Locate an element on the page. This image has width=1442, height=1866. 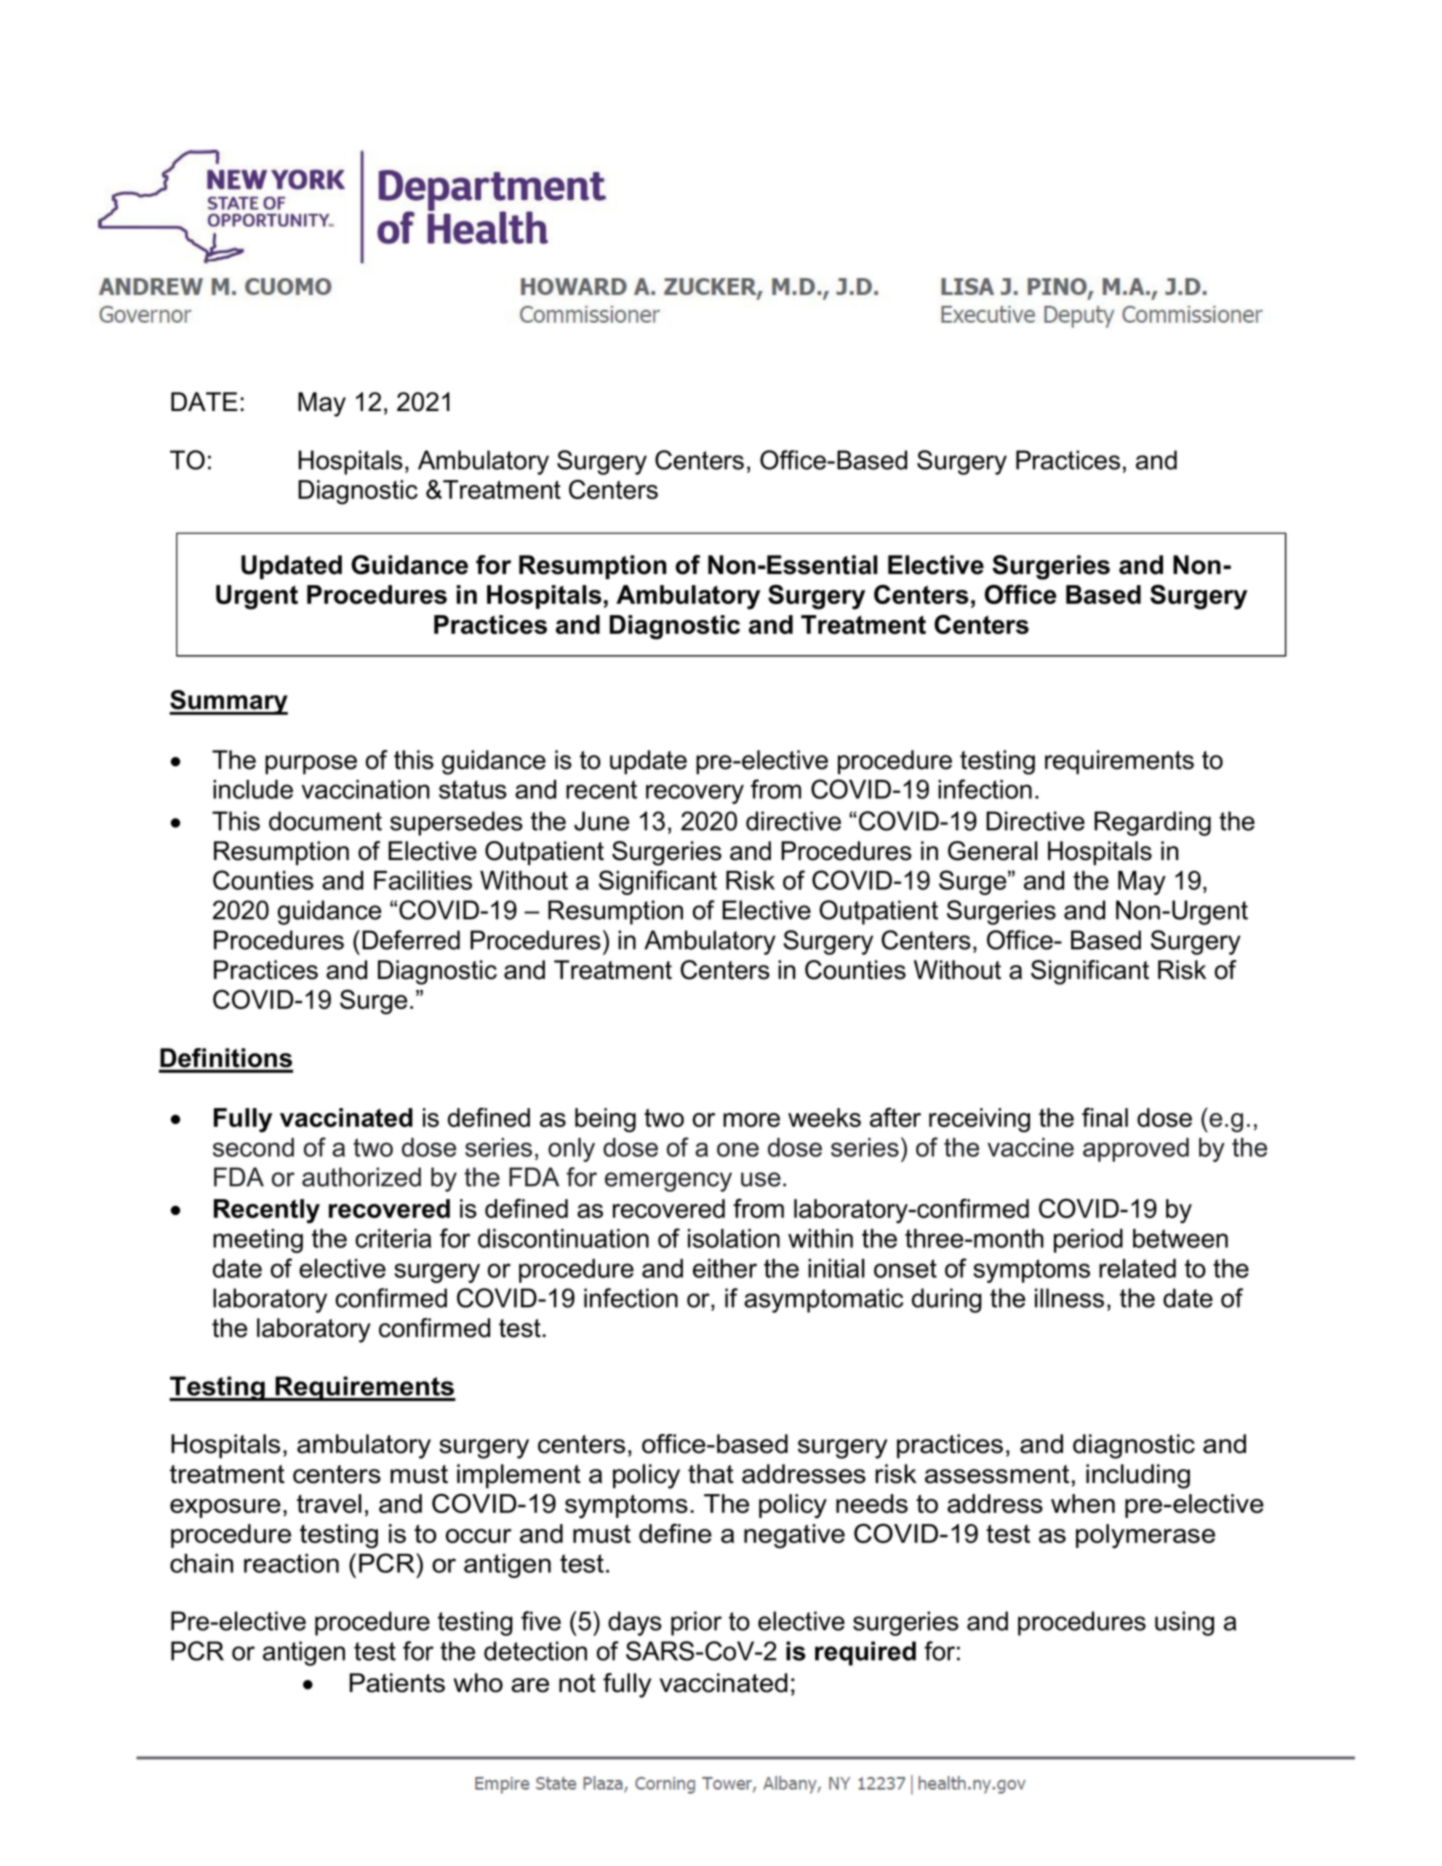
prior is located at coordinates (696, 1623).
